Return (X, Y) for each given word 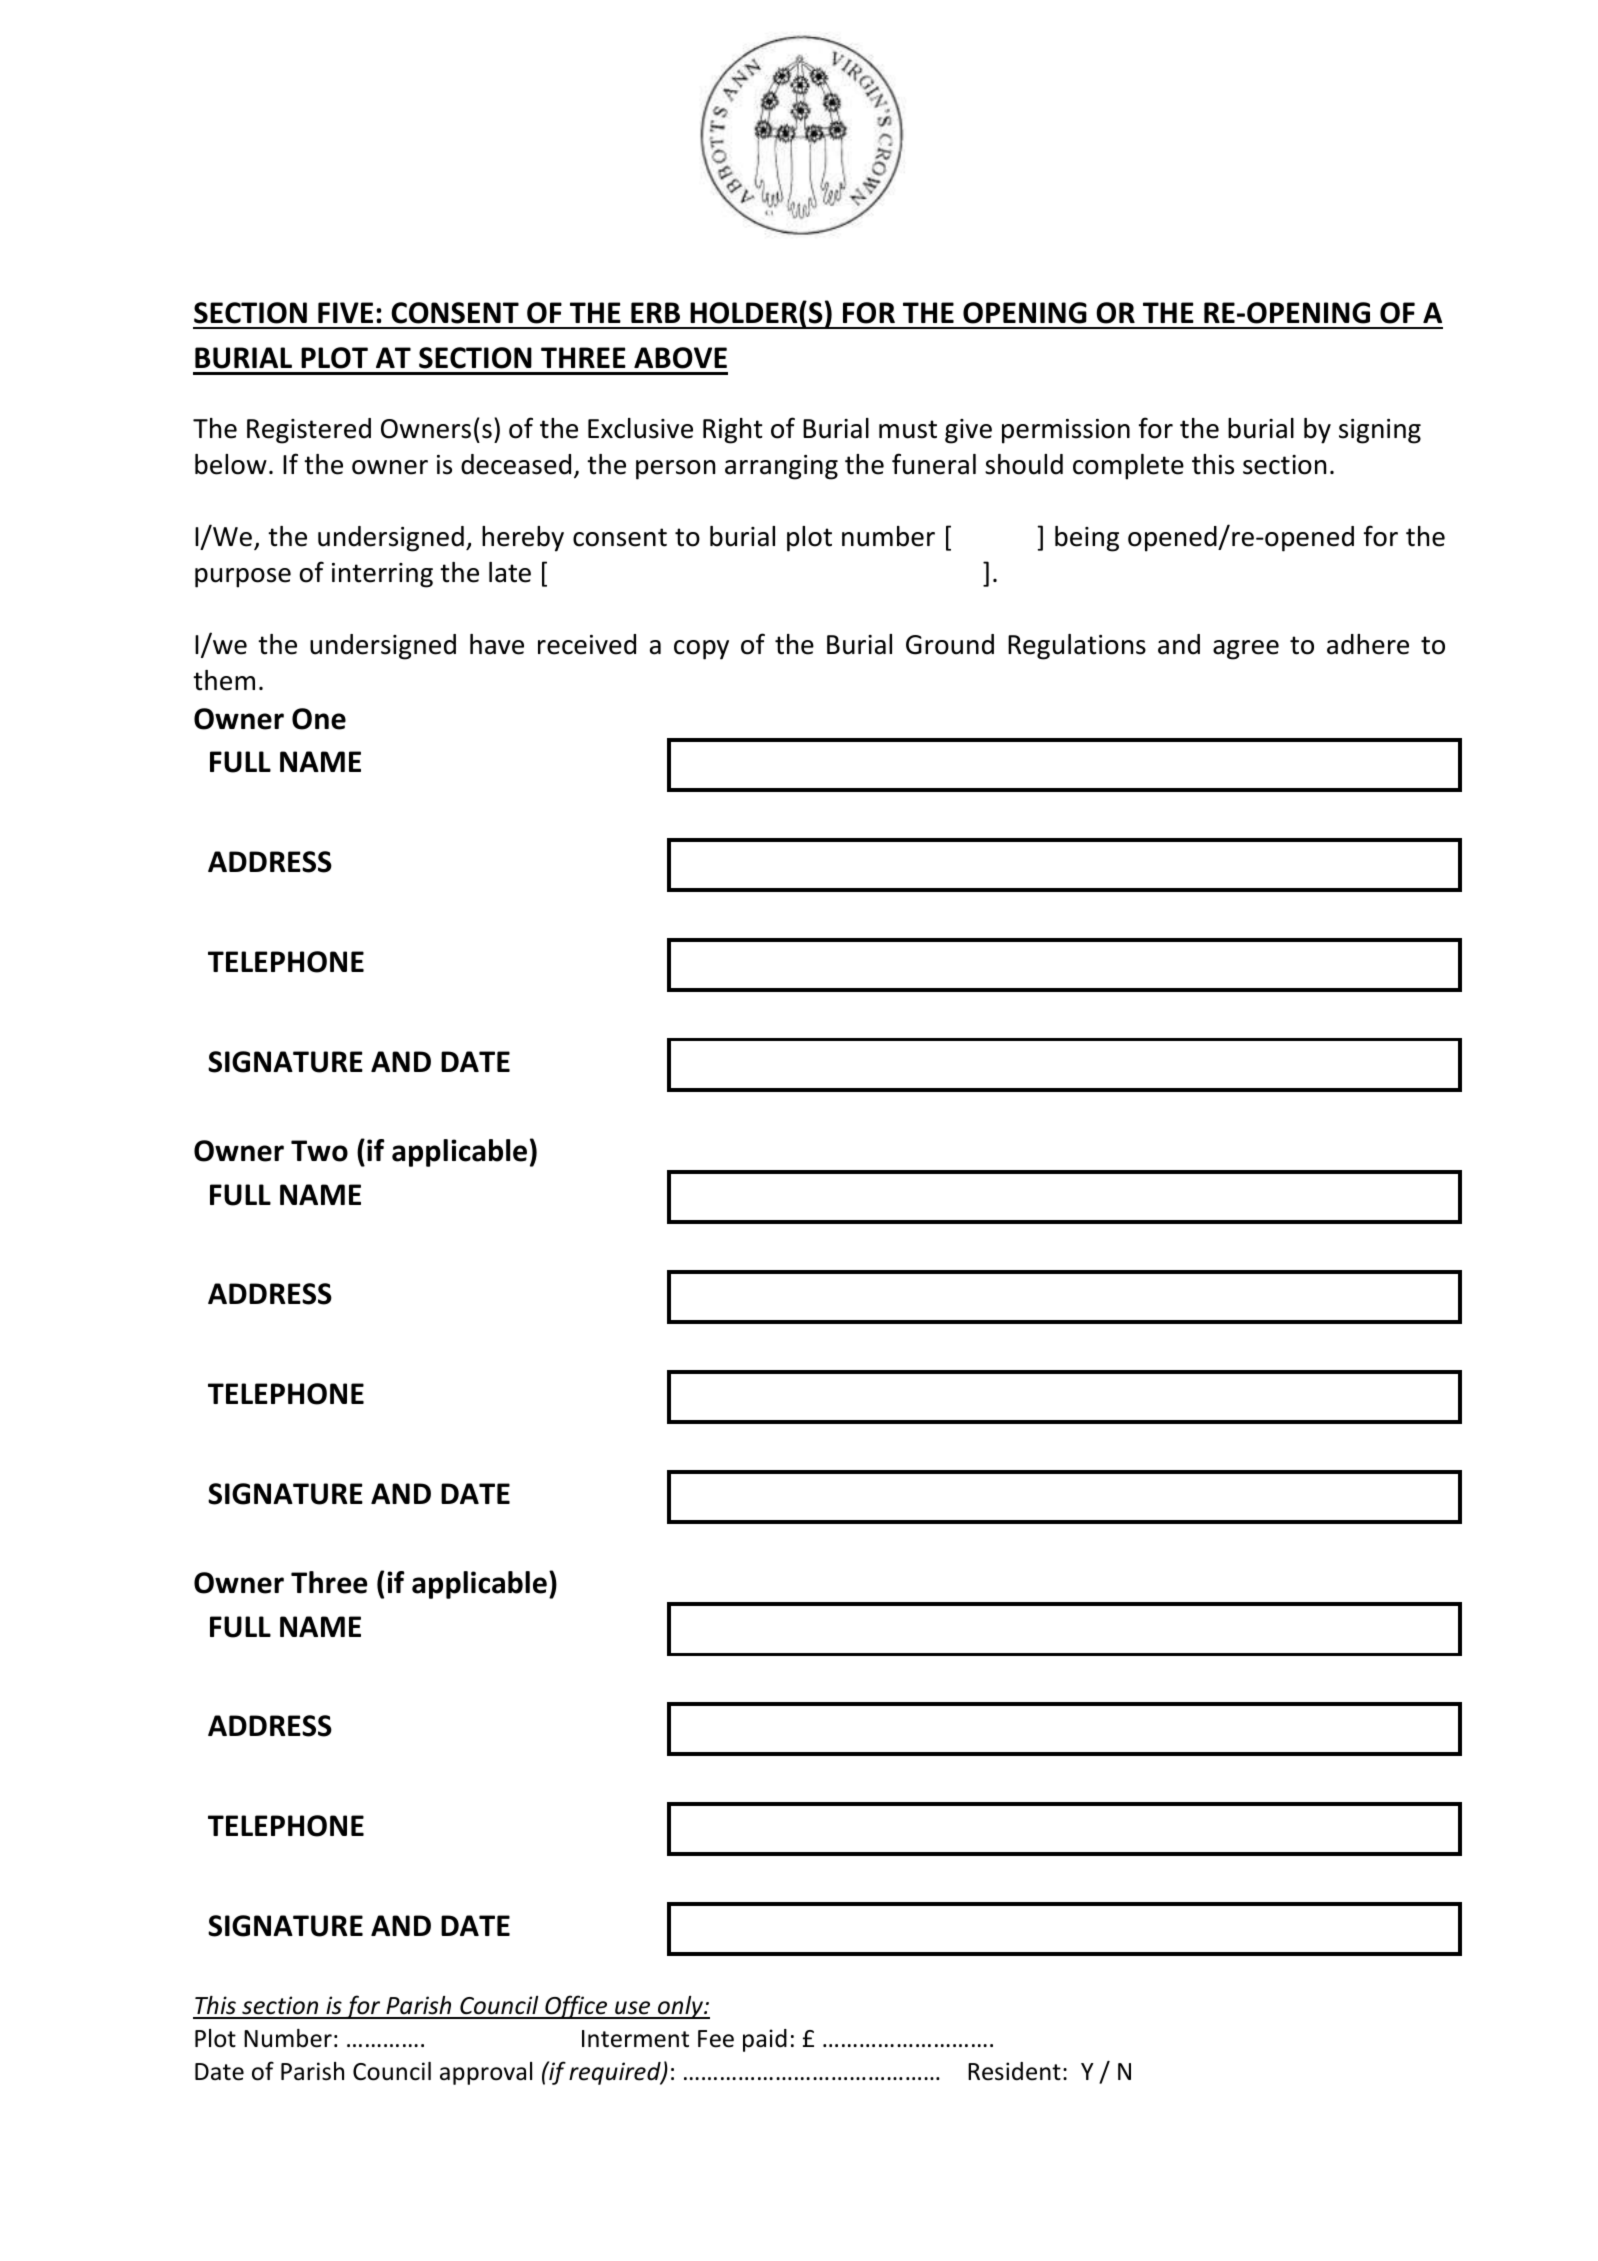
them (224, 680)
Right (733, 431)
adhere (1368, 644)
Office (576, 2007)
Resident (1014, 2071)
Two (319, 1151)
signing (1380, 431)
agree (1246, 650)
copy (701, 650)
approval (486, 2073)
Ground (950, 644)
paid (765, 2040)
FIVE (345, 312)
